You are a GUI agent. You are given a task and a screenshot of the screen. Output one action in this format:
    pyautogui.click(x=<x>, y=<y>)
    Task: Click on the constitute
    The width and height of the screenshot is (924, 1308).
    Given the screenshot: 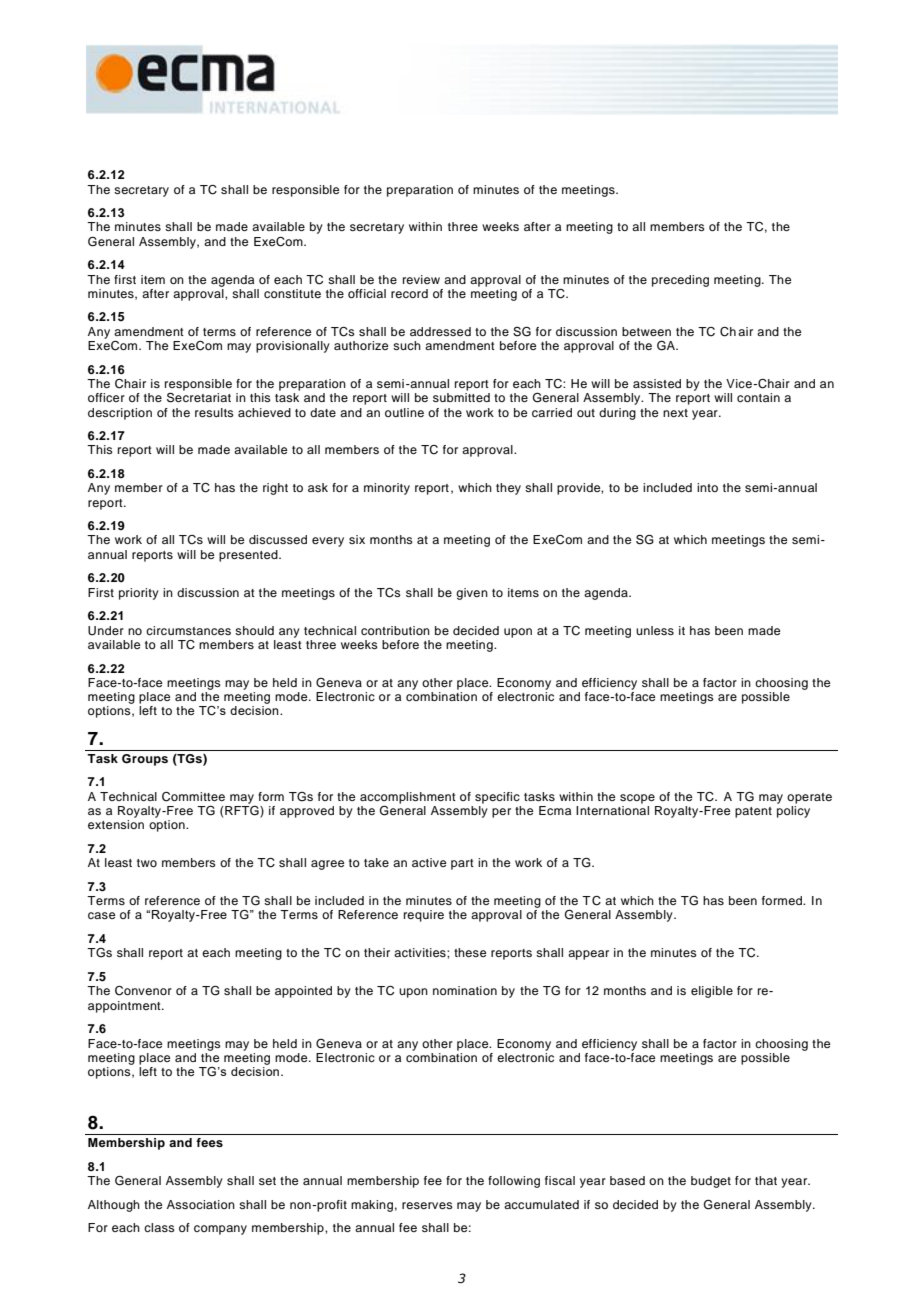 What is the action you would take?
    pyautogui.click(x=292, y=293)
